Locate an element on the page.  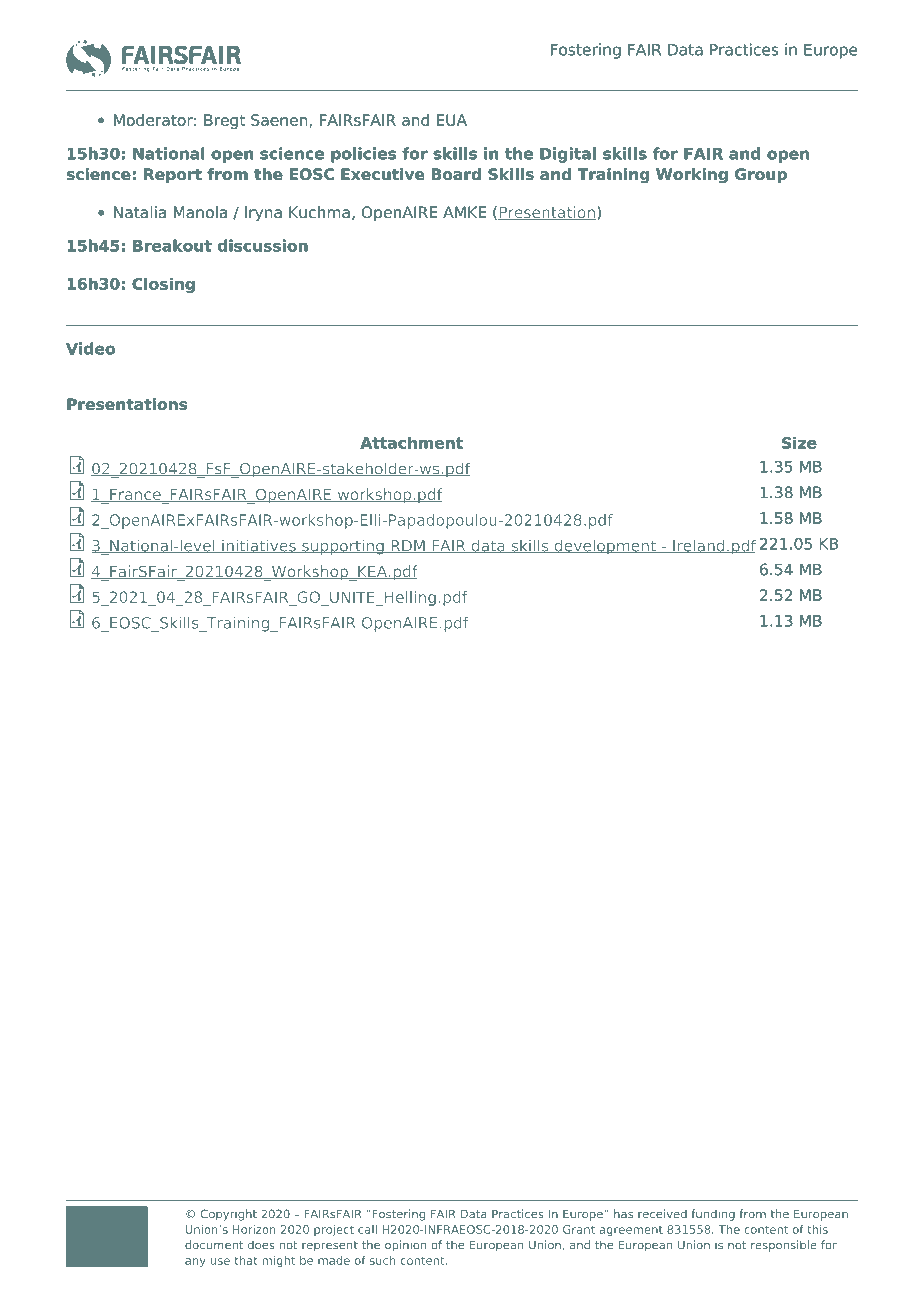
document is located at coordinates (214, 1245).
